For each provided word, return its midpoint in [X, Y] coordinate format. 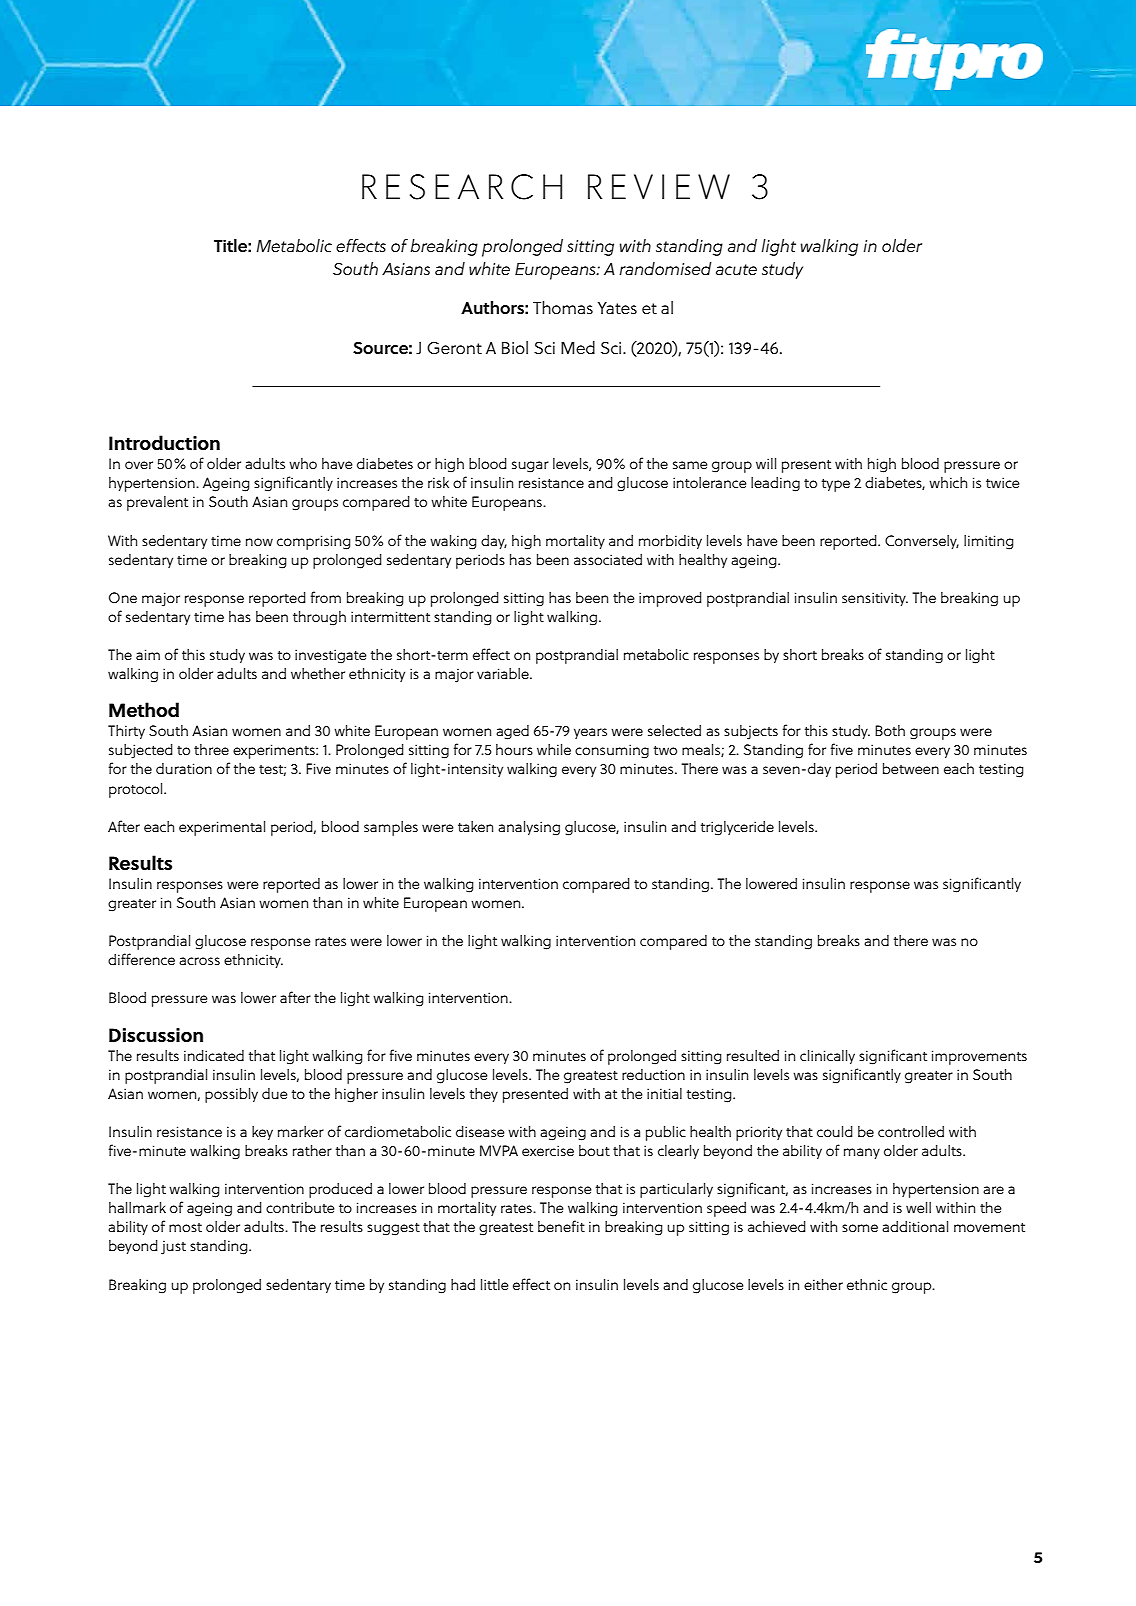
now [259, 542]
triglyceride [737, 828]
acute [736, 269]
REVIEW [659, 186]
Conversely [922, 542]
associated [608, 559]
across [199, 961]
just [173, 1248]
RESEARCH [462, 187]
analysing [529, 828]
